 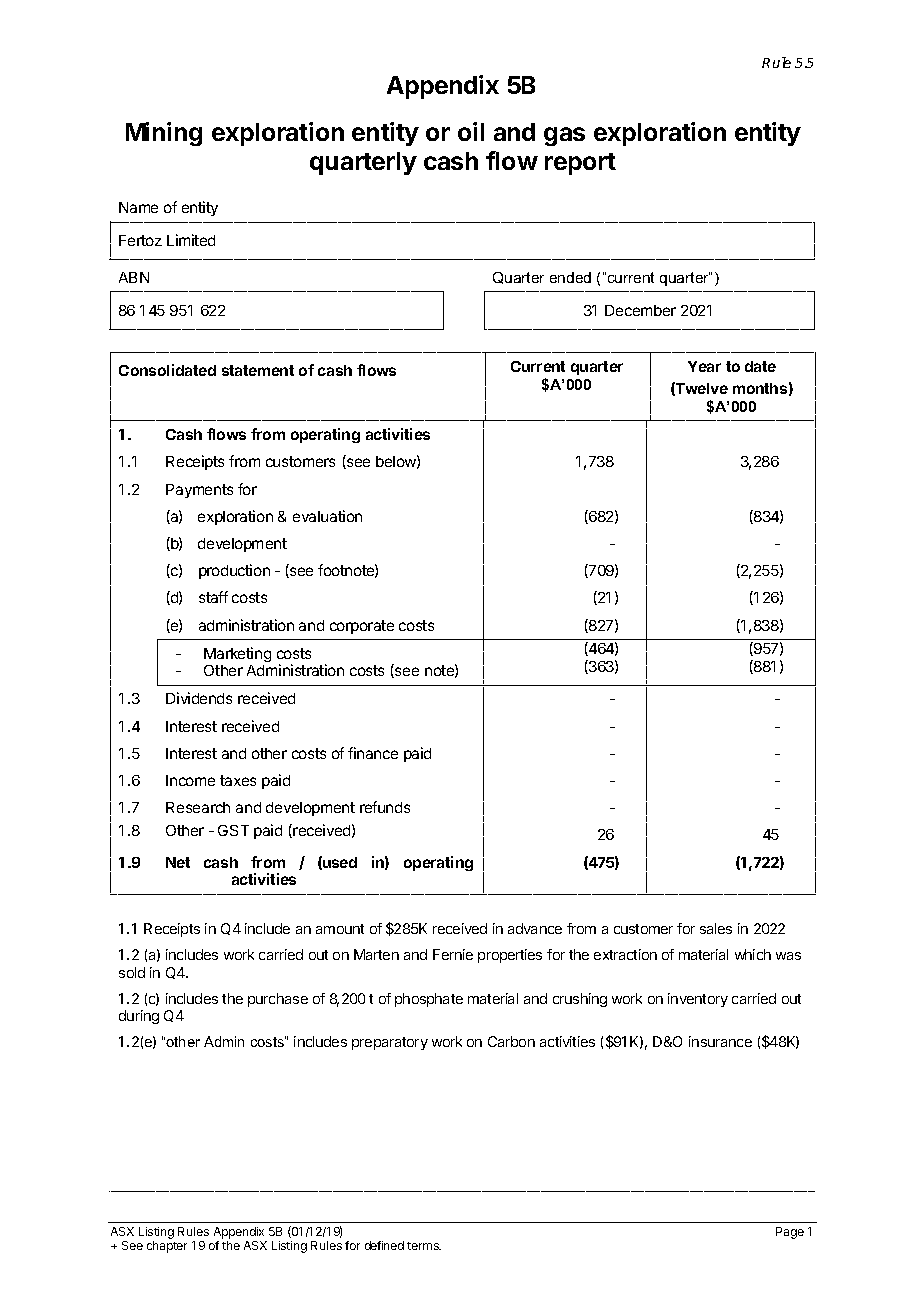 What do you see at coordinates (429, 1000) in the screenshot?
I see `phosphate` at bounding box center [429, 1000].
